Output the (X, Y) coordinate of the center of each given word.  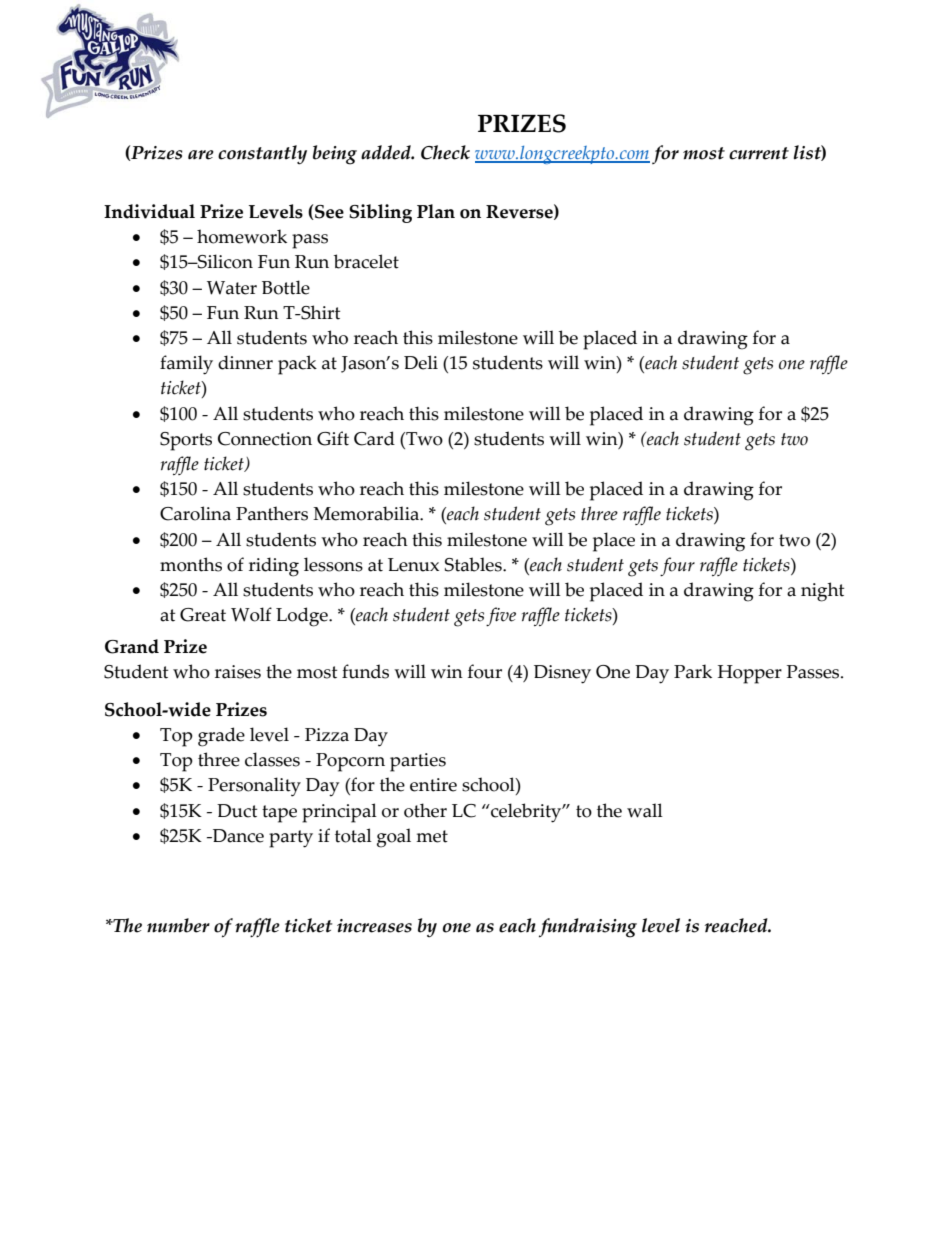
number (178, 925)
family (186, 365)
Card (374, 438)
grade (221, 737)
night (822, 592)
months (191, 564)
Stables (474, 564)
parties (418, 762)
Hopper (750, 674)
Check (445, 152)
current (759, 153)
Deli (421, 362)
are (201, 155)
